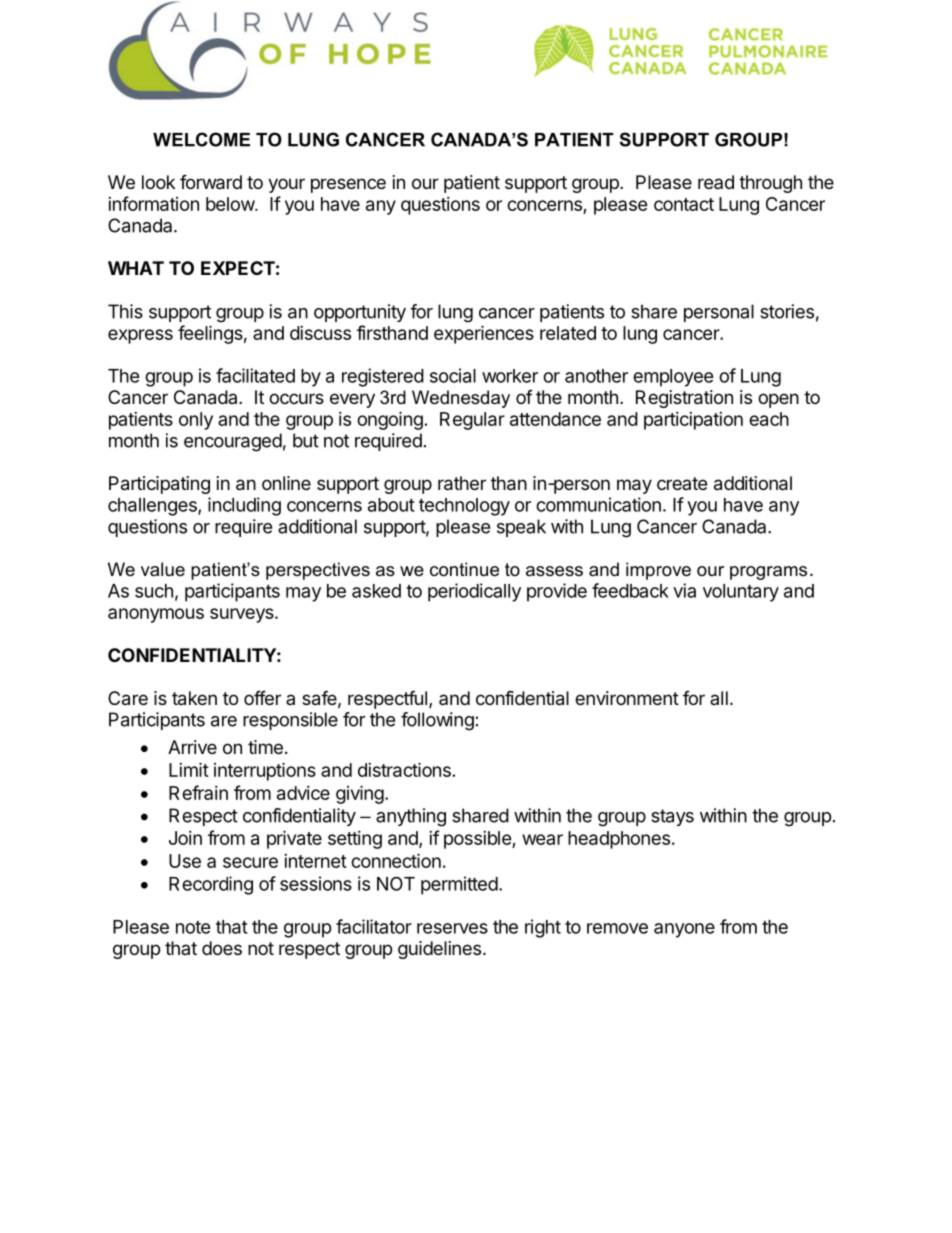 The image size is (952, 1233). I want to click on environment, so click(627, 698).
